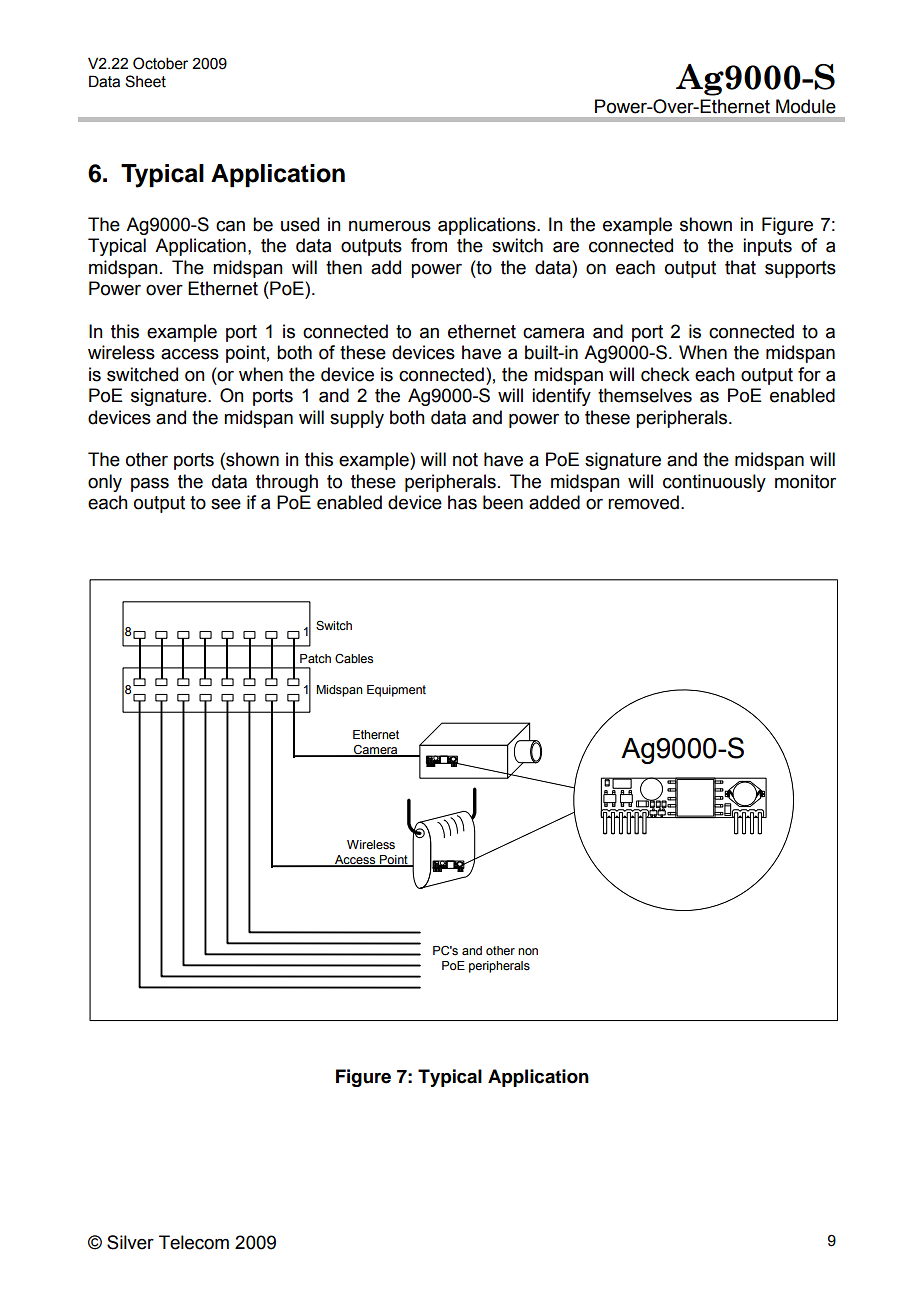 The width and height of the screenshot is (924, 1308). What do you see at coordinates (396, 691) in the screenshot?
I see `Equipment` at bounding box center [396, 691].
